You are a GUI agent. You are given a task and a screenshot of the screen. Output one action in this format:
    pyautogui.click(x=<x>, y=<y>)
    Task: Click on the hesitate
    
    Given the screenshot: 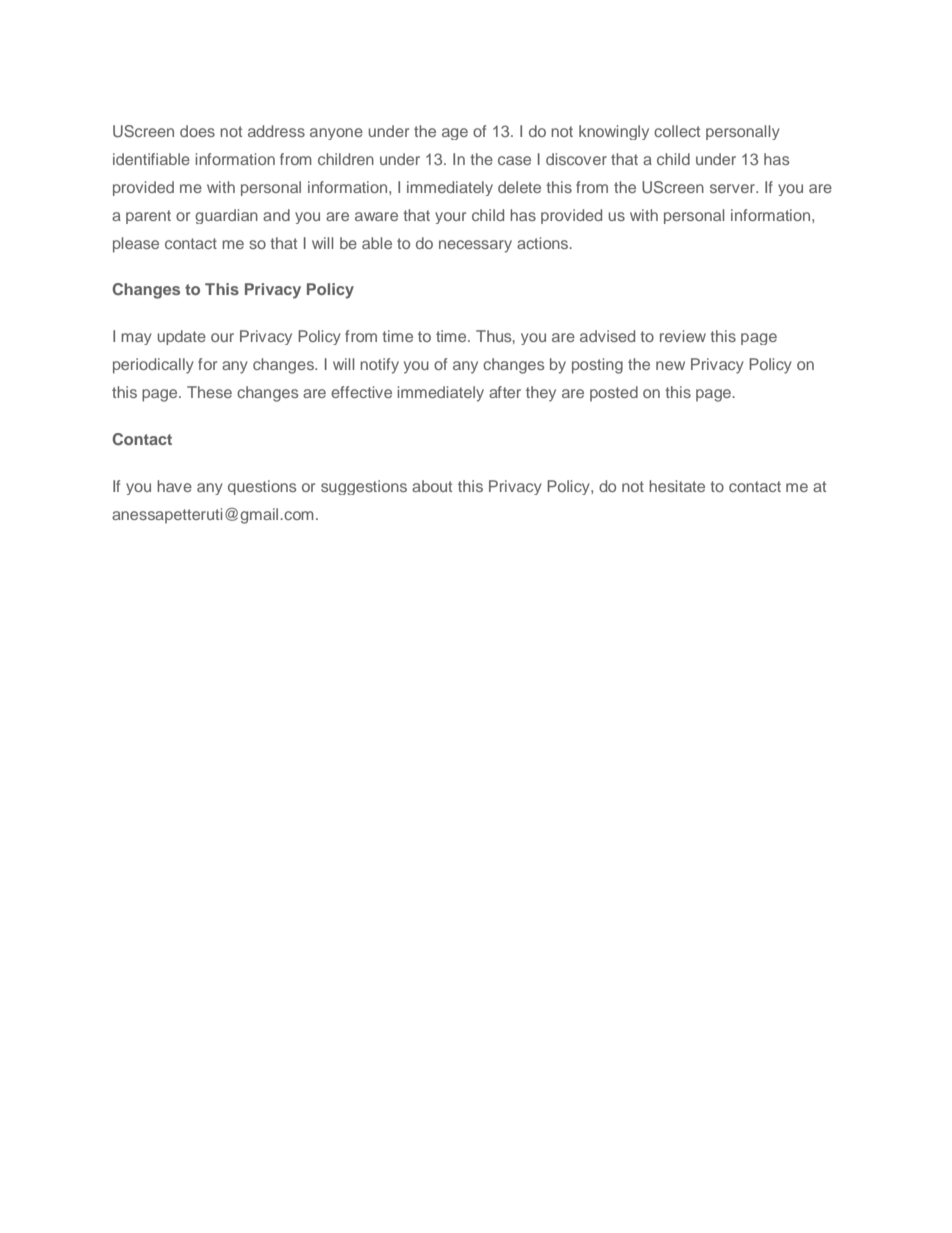 What is the action you would take?
    pyautogui.click(x=677, y=486)
